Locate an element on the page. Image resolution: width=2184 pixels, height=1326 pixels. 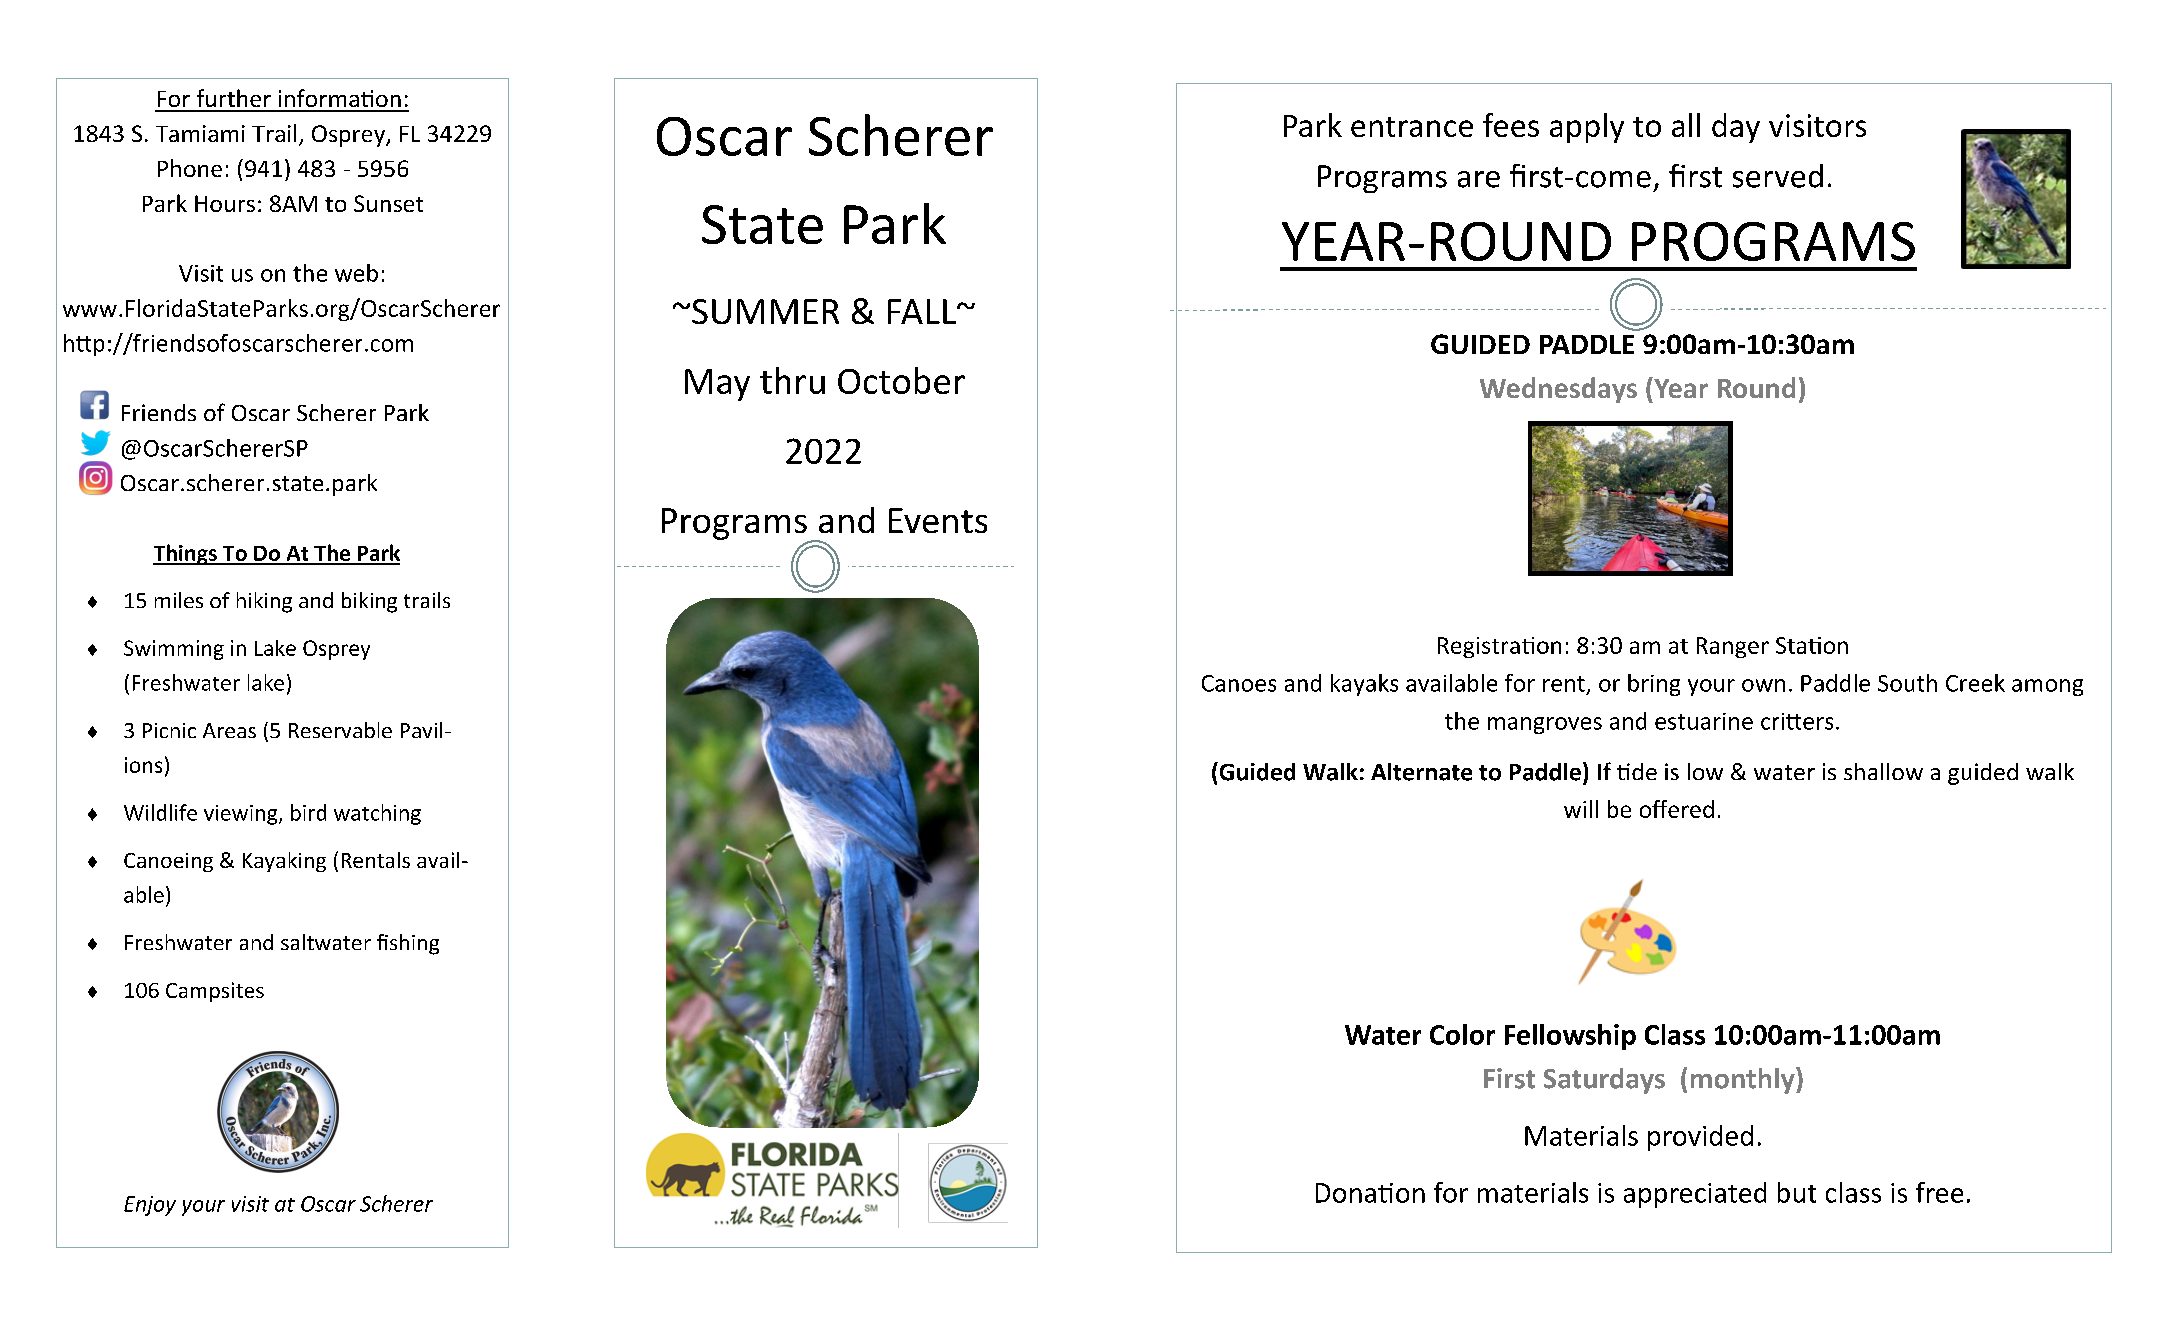
Phone is located at coordinates (190, 168).
